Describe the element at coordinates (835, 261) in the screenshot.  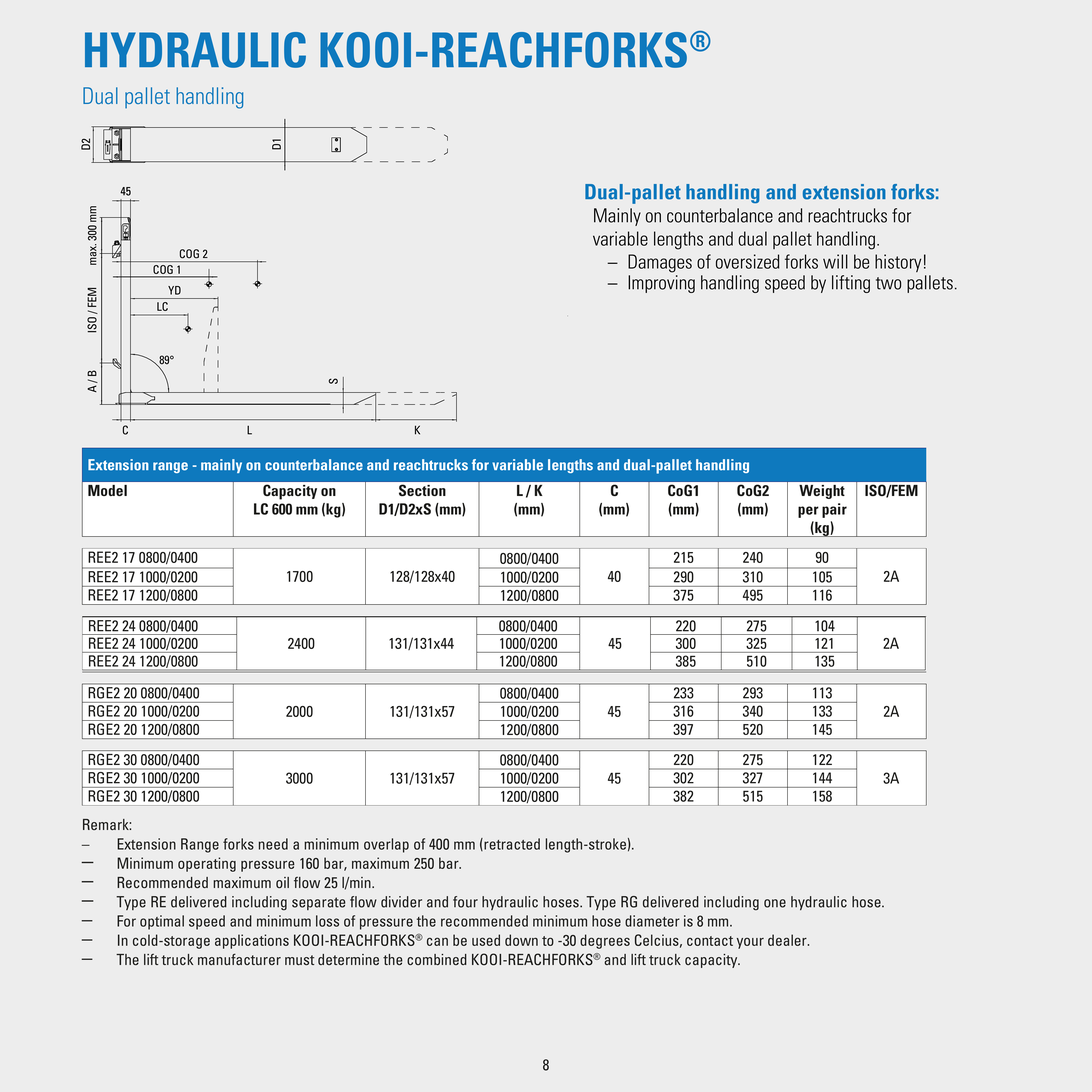
I see `will` at that location.
